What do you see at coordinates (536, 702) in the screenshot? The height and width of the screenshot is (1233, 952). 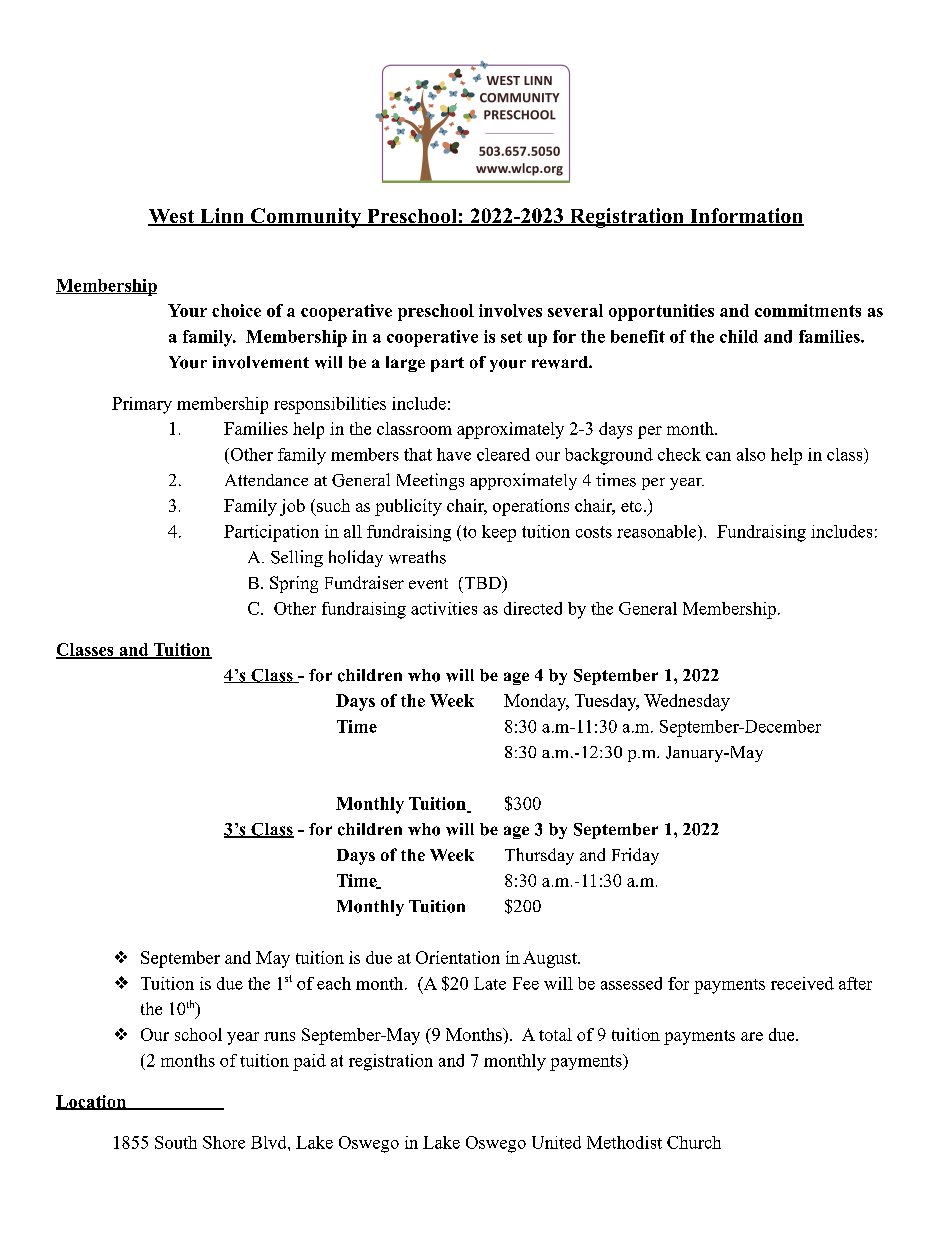 I see `Monday` at bounding box center [536, 702].
